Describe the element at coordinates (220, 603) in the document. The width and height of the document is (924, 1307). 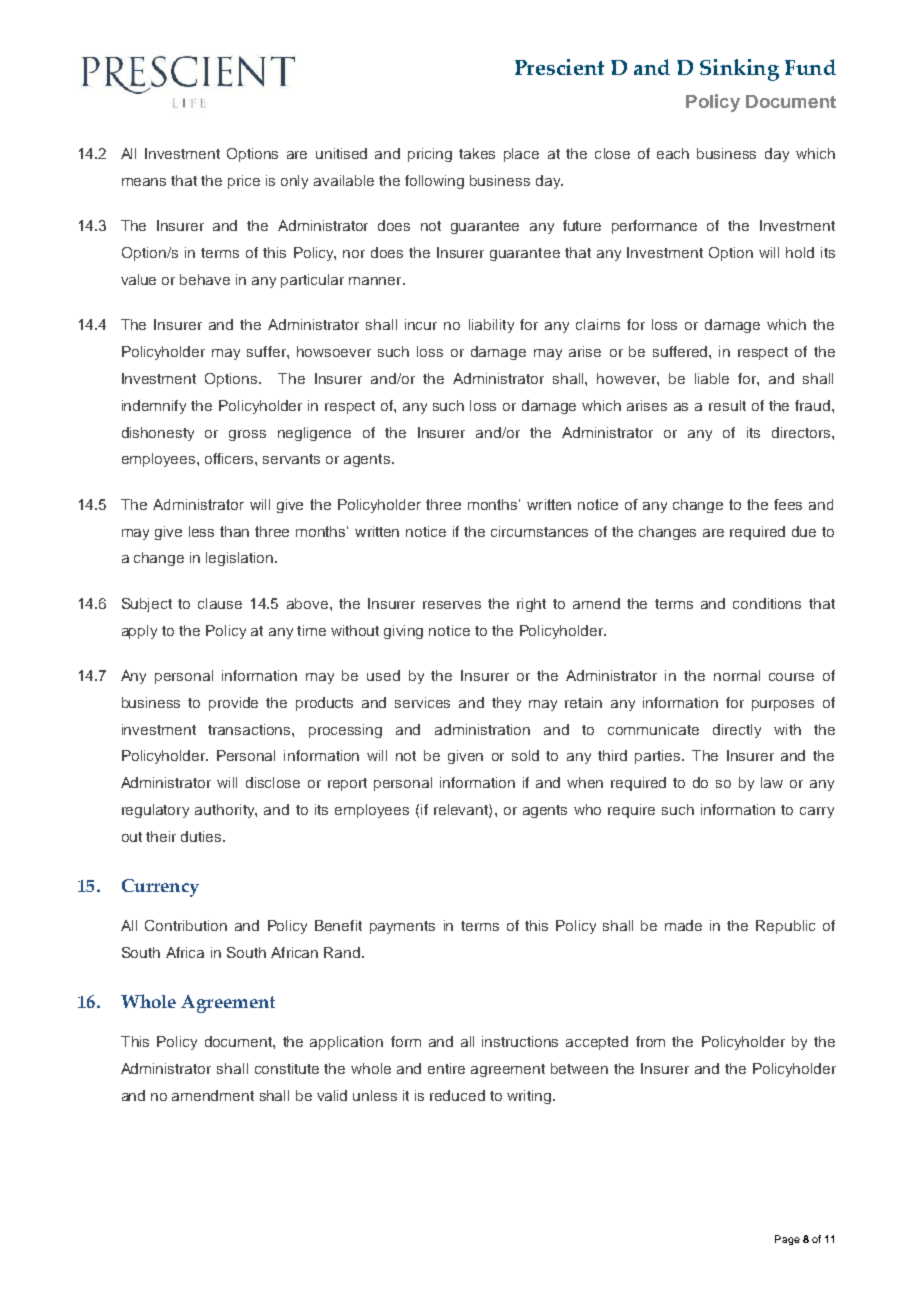
I see `clause` at that location.
